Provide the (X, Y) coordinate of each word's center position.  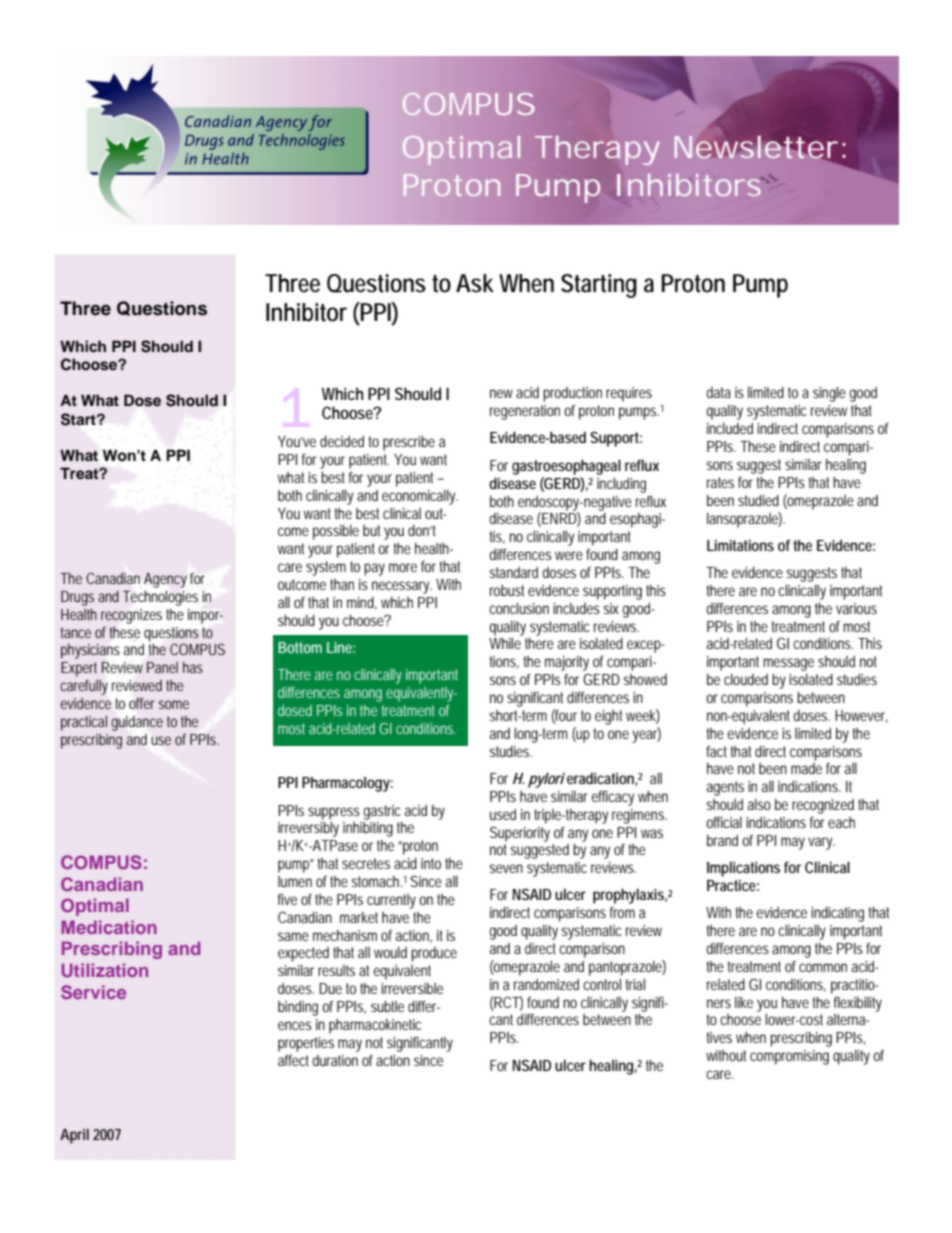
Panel (162, 667)
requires (629, 394)
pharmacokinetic (375, 1026)
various (856, 608)
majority (567, 663)
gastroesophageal (566, 467)
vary (821, 843)
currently (391, 901)
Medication (109, 927)
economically (420, 497)
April (74, 1136)
